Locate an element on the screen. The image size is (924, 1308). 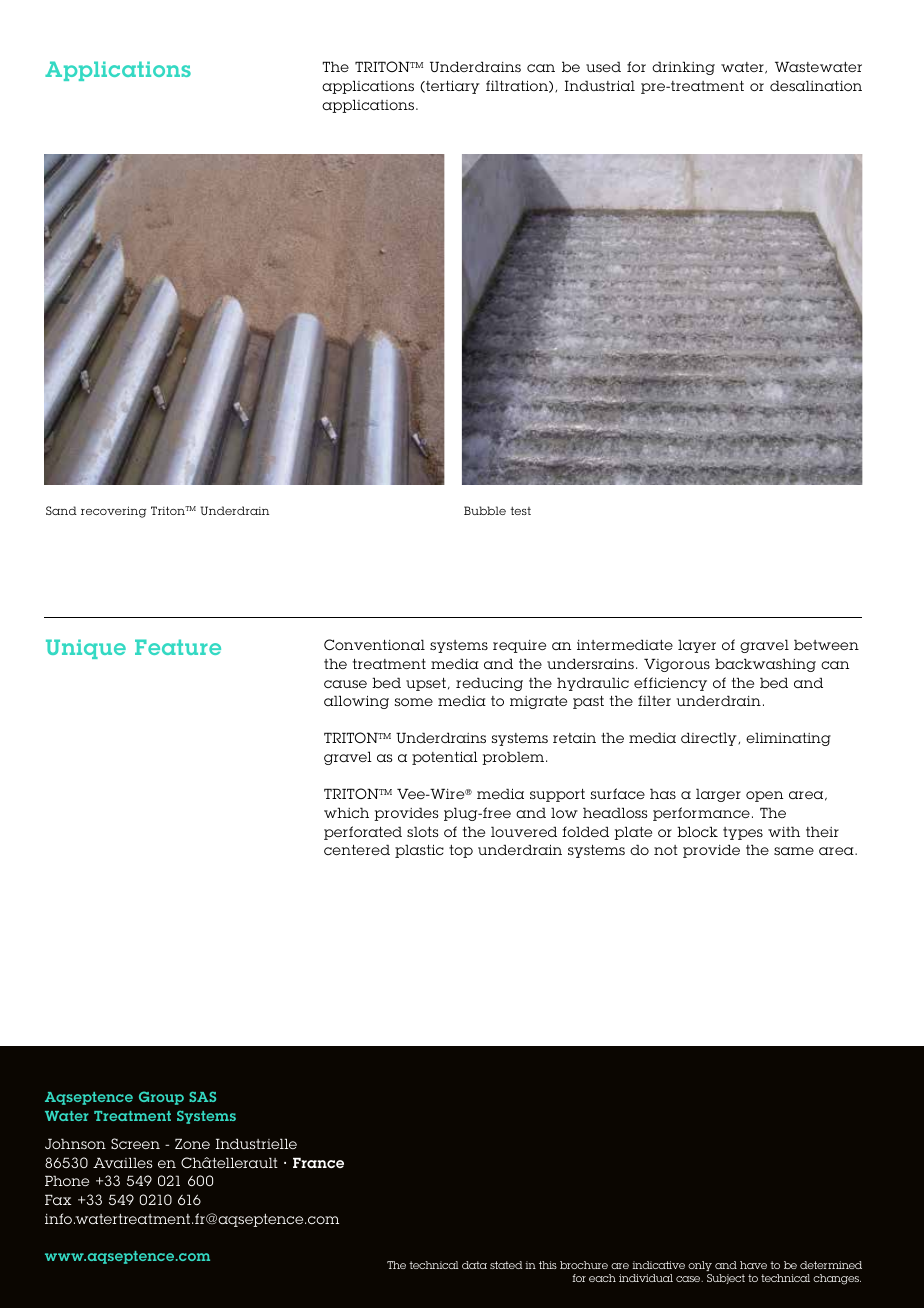
drinking is located at coordinates (683, 68).
